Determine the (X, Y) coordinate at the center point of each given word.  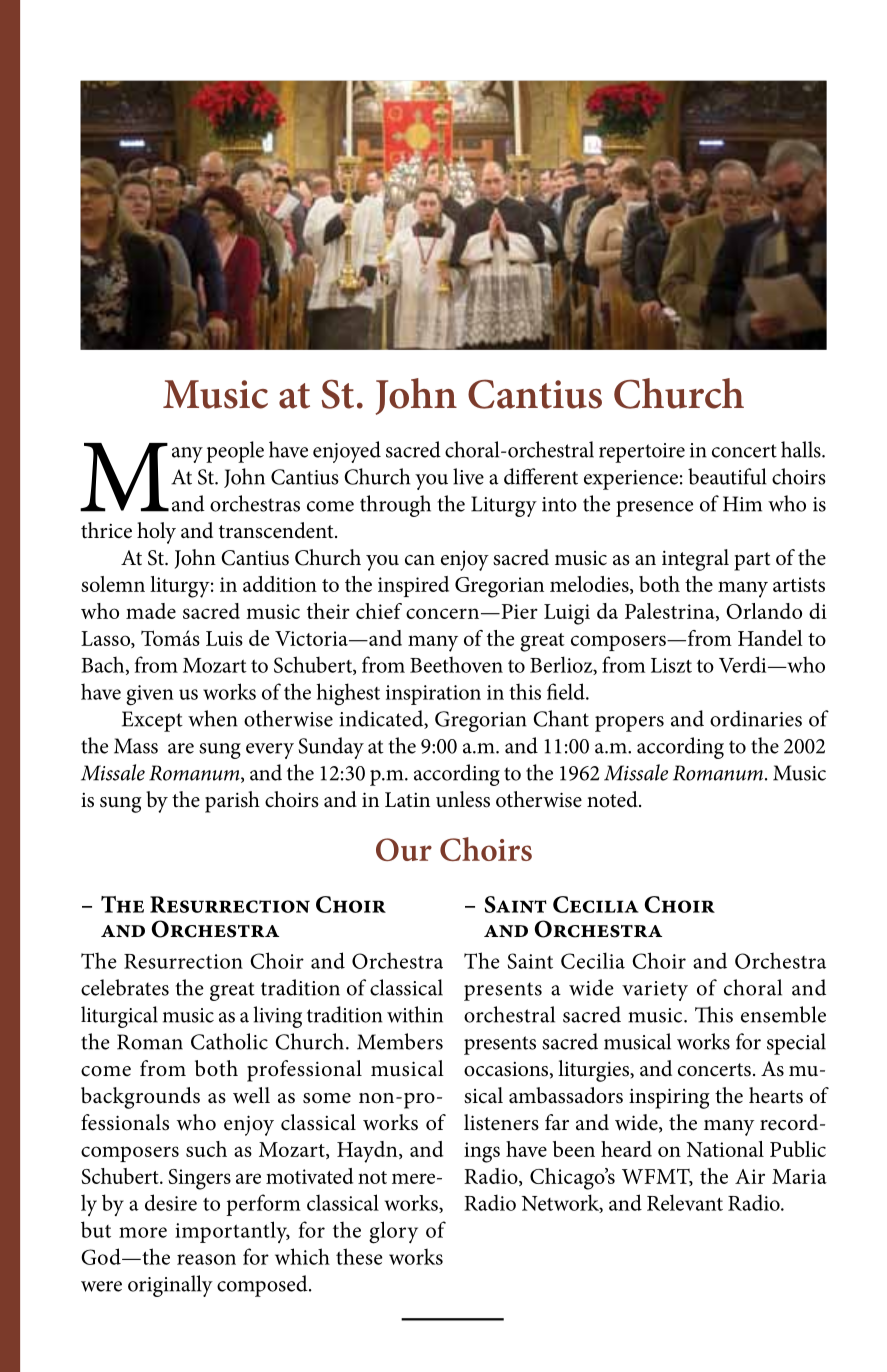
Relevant (685, 1202)
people (235, 452)
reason (206, 1259)
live (468, 476)
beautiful (727, 476)
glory (393, 1232)
